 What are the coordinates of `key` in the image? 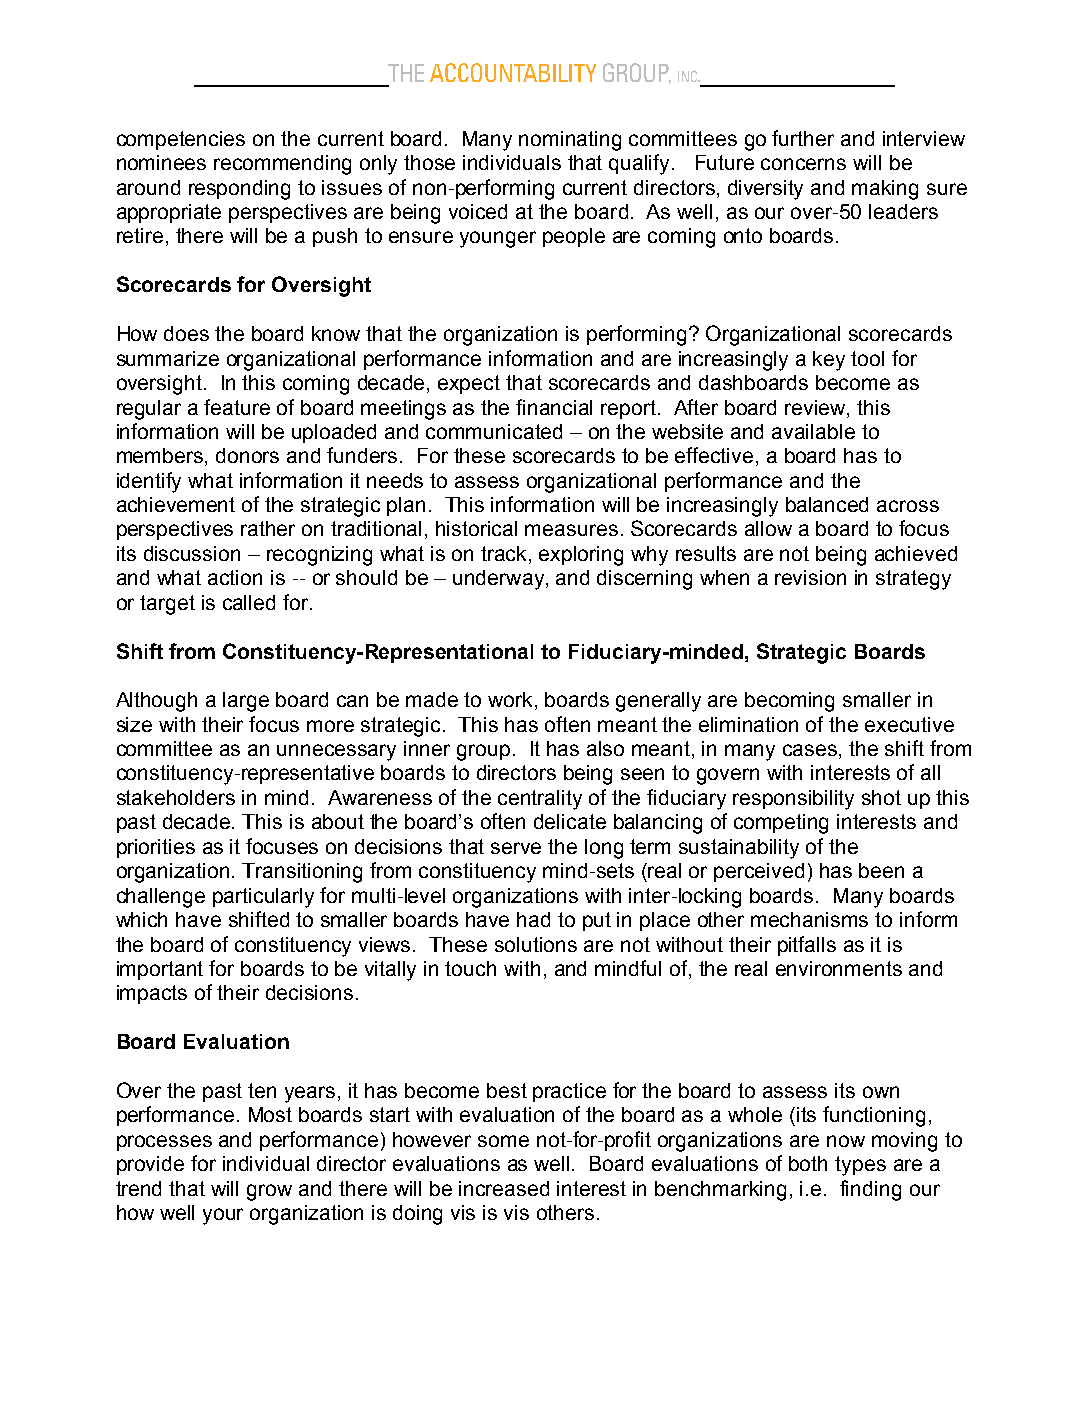 It's located at (829, 361).
